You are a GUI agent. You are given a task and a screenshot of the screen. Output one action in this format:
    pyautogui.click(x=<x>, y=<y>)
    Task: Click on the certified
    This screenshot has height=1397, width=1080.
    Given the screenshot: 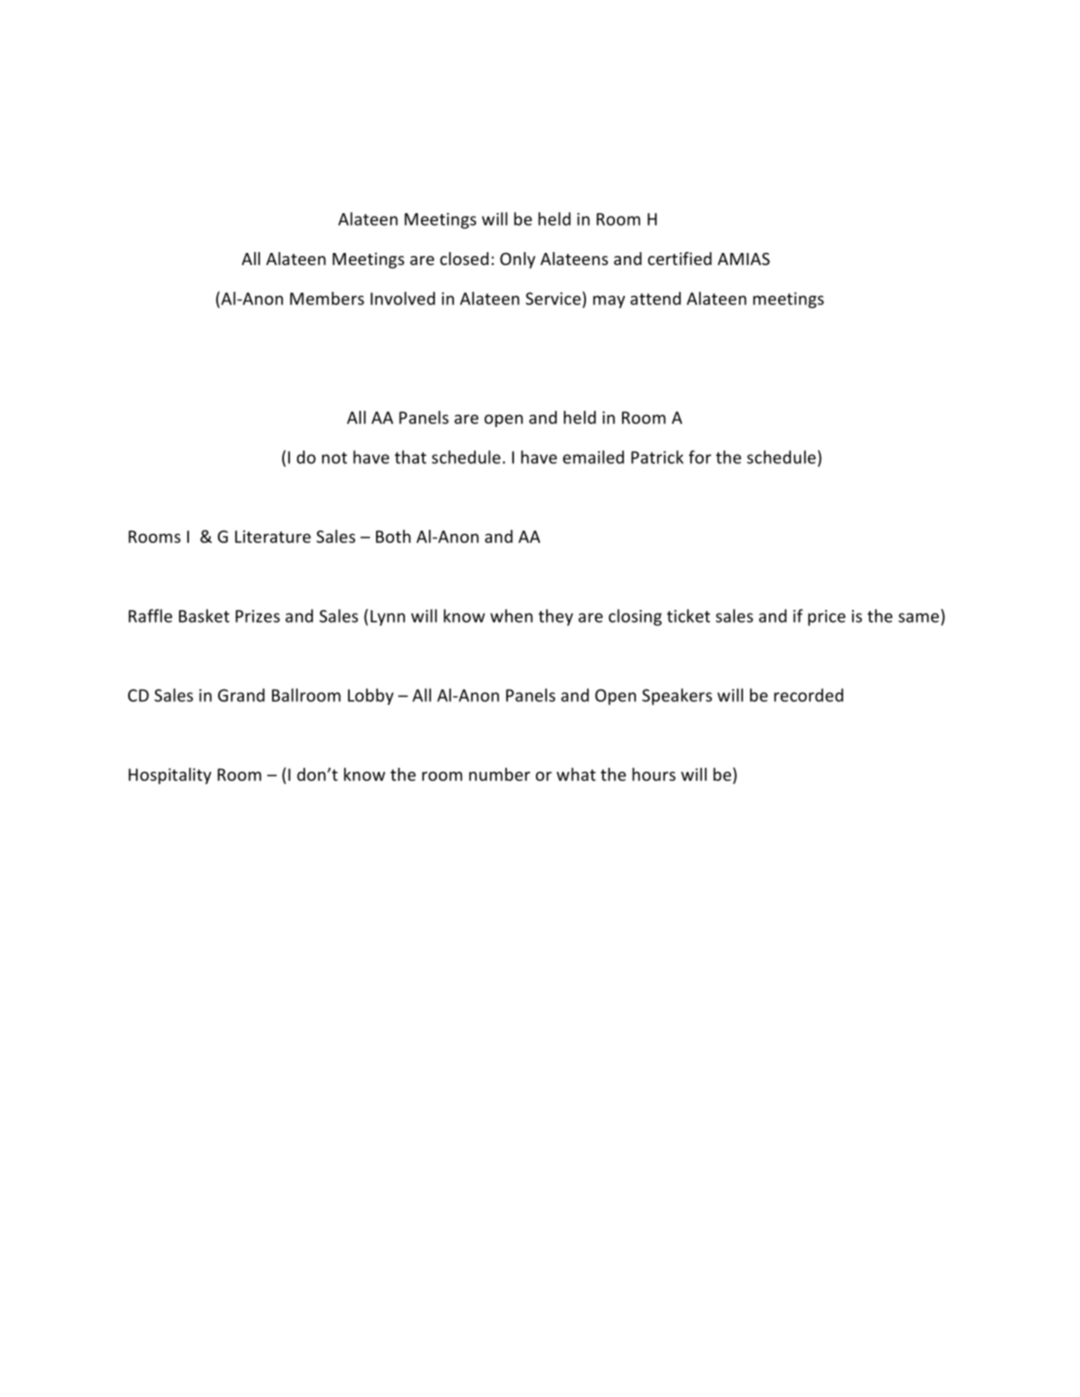 What is the action you would take?
    pyautogui.click(x=680, y=258)
